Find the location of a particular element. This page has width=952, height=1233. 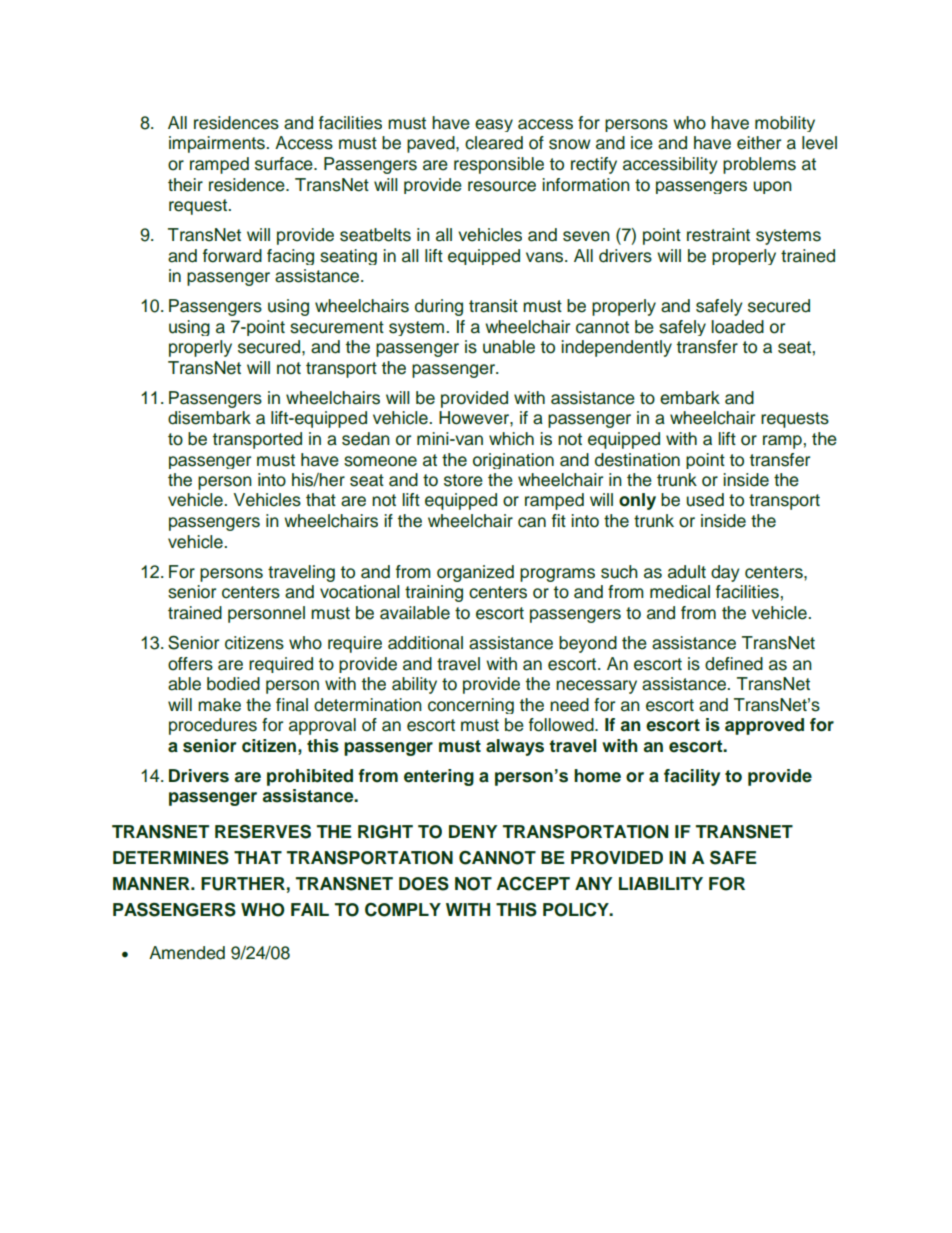

day is located at coordinates (725, 573).
